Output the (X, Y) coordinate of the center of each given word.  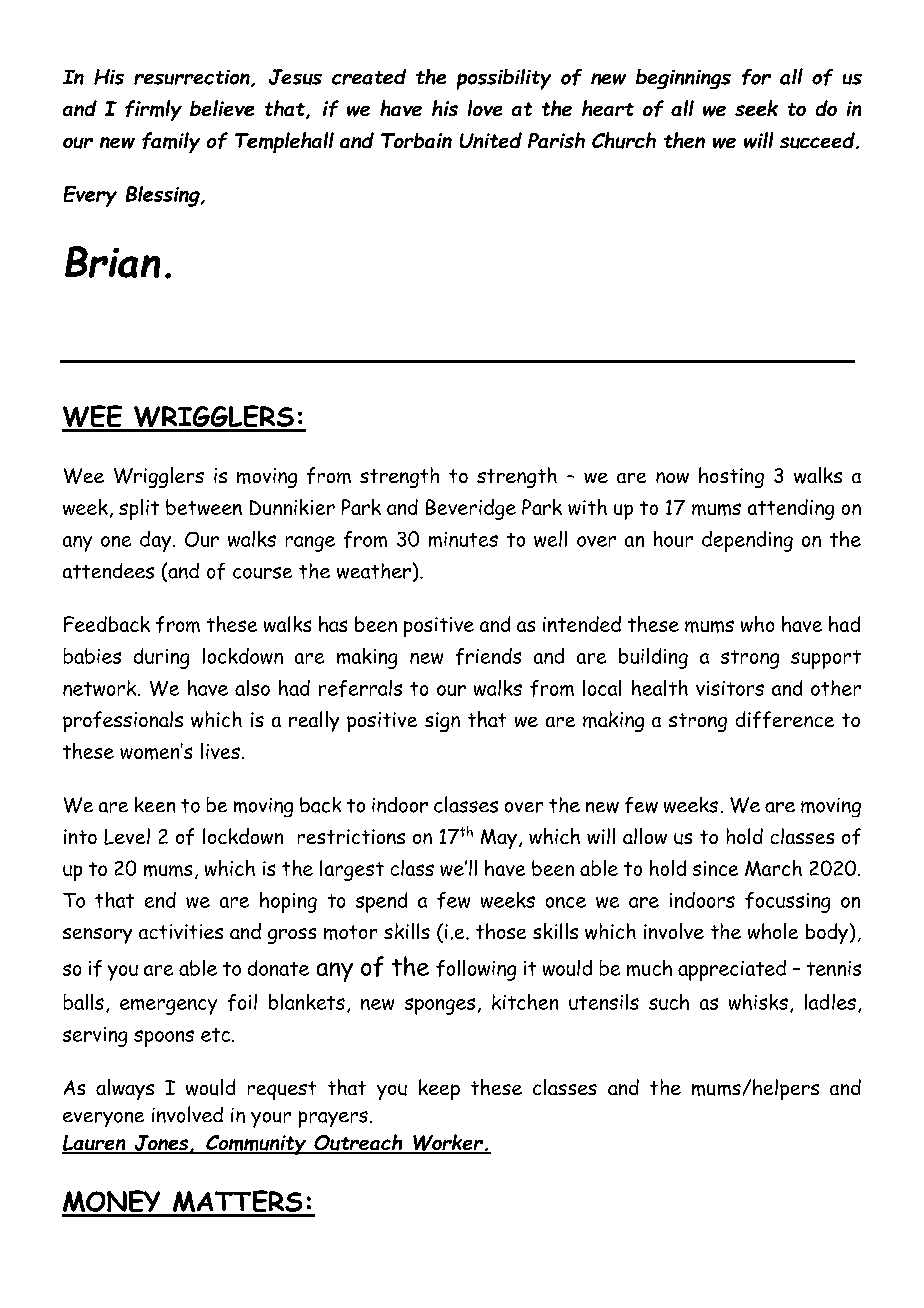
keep (439, 1089)
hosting (731, 477)
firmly (153, 110)
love (485, 108)
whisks (758, 1002)
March (773, 868)
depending (747, 541)
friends (488, 656)
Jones (161, 1144)
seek (756, 108)
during (161, 658)
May (499, 839)
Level (127, 836)
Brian (112, 262)
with (587, 507)
